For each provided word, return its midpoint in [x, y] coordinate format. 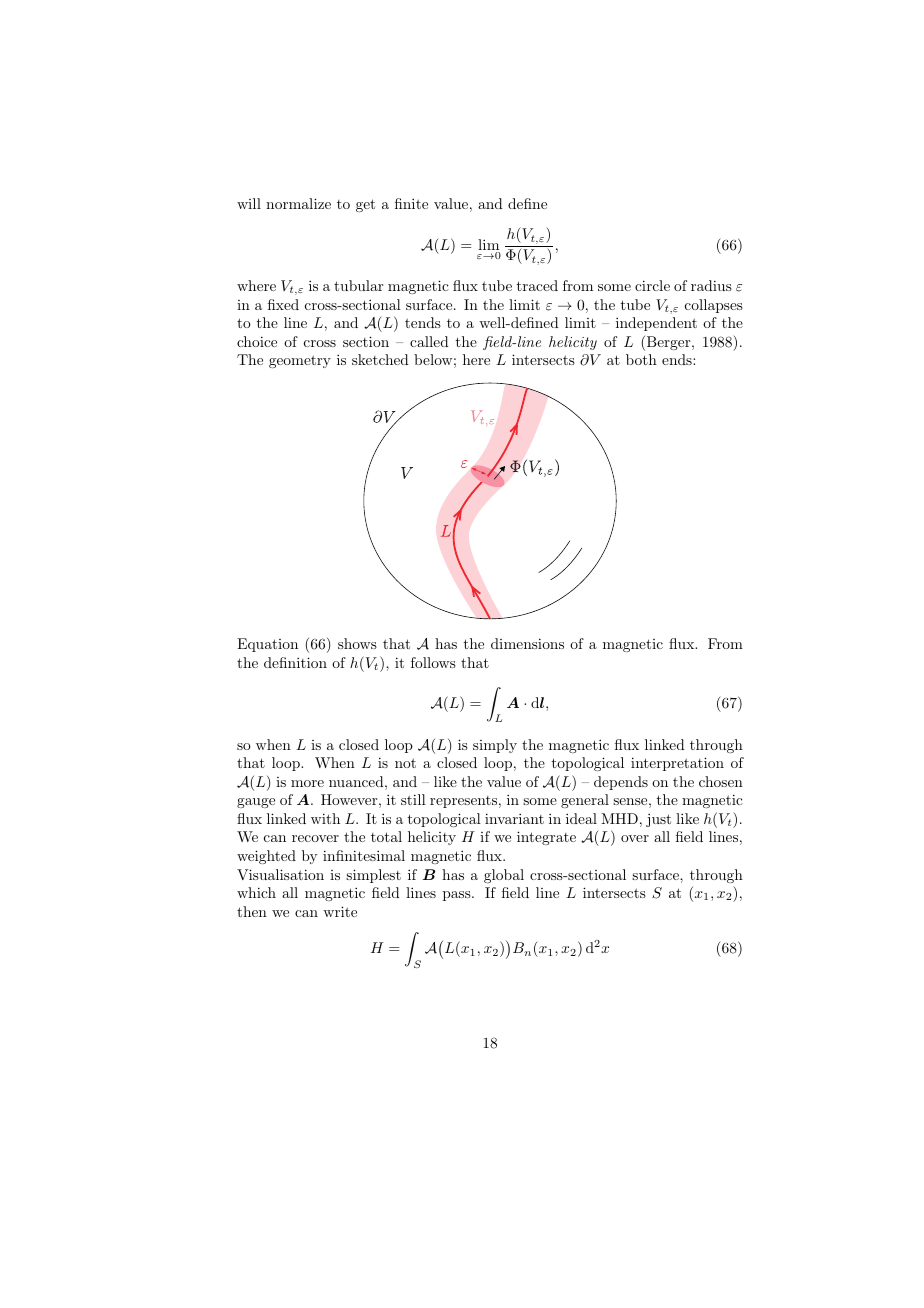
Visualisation [280, 874]
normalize [298, 203]
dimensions [527, 643]
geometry [300, 361]
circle [652, 285]
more [307, 783]
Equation [267, 645]
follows [433, 662]
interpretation [677, 764]
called [429, 341]
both [641, 359]
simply [495, 746]
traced [537, 285]
